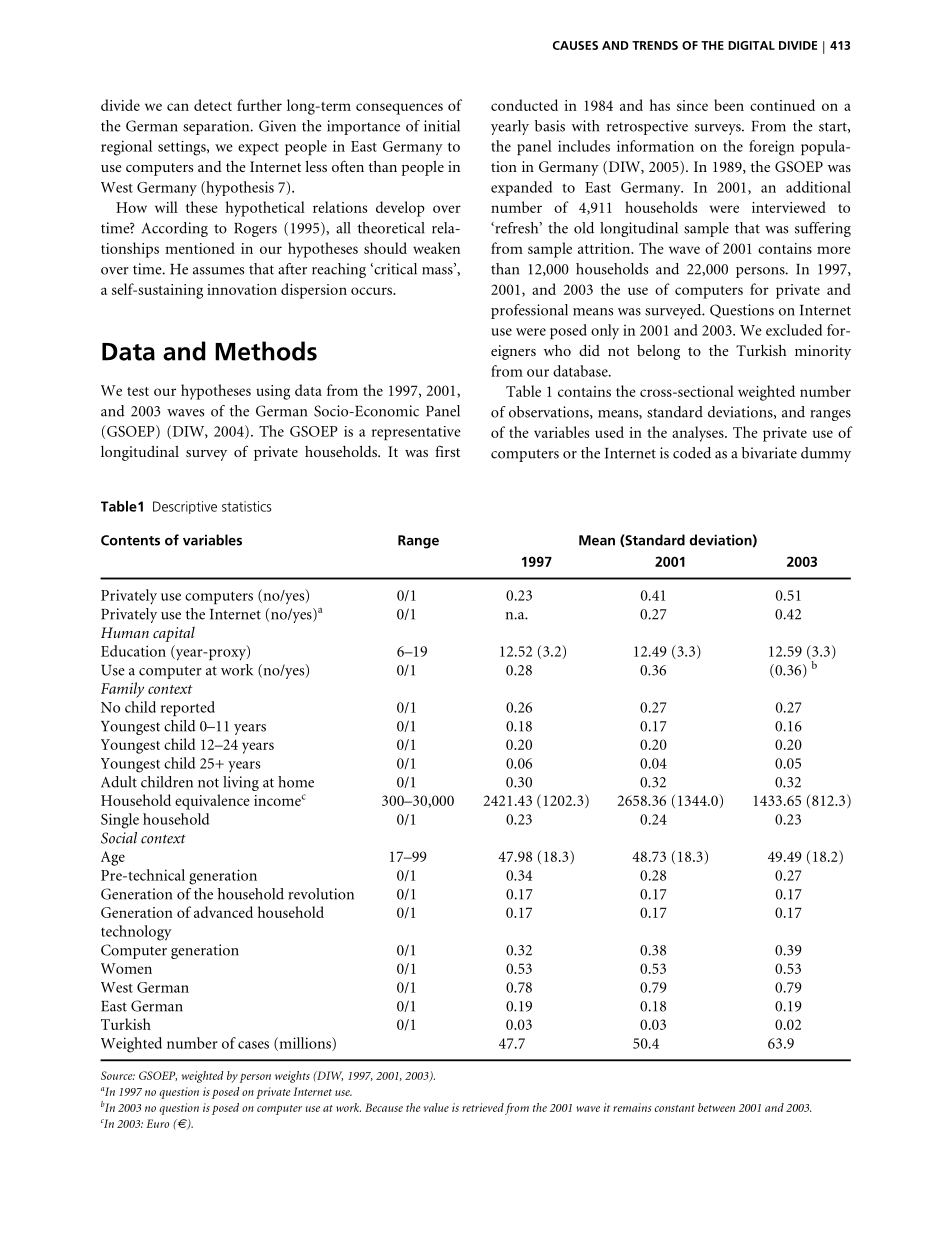 The height and width of the screenshot is (1239, 952). Describe the element at coordinates (174, 634) in the screenshot. I see `capital` at that location.
